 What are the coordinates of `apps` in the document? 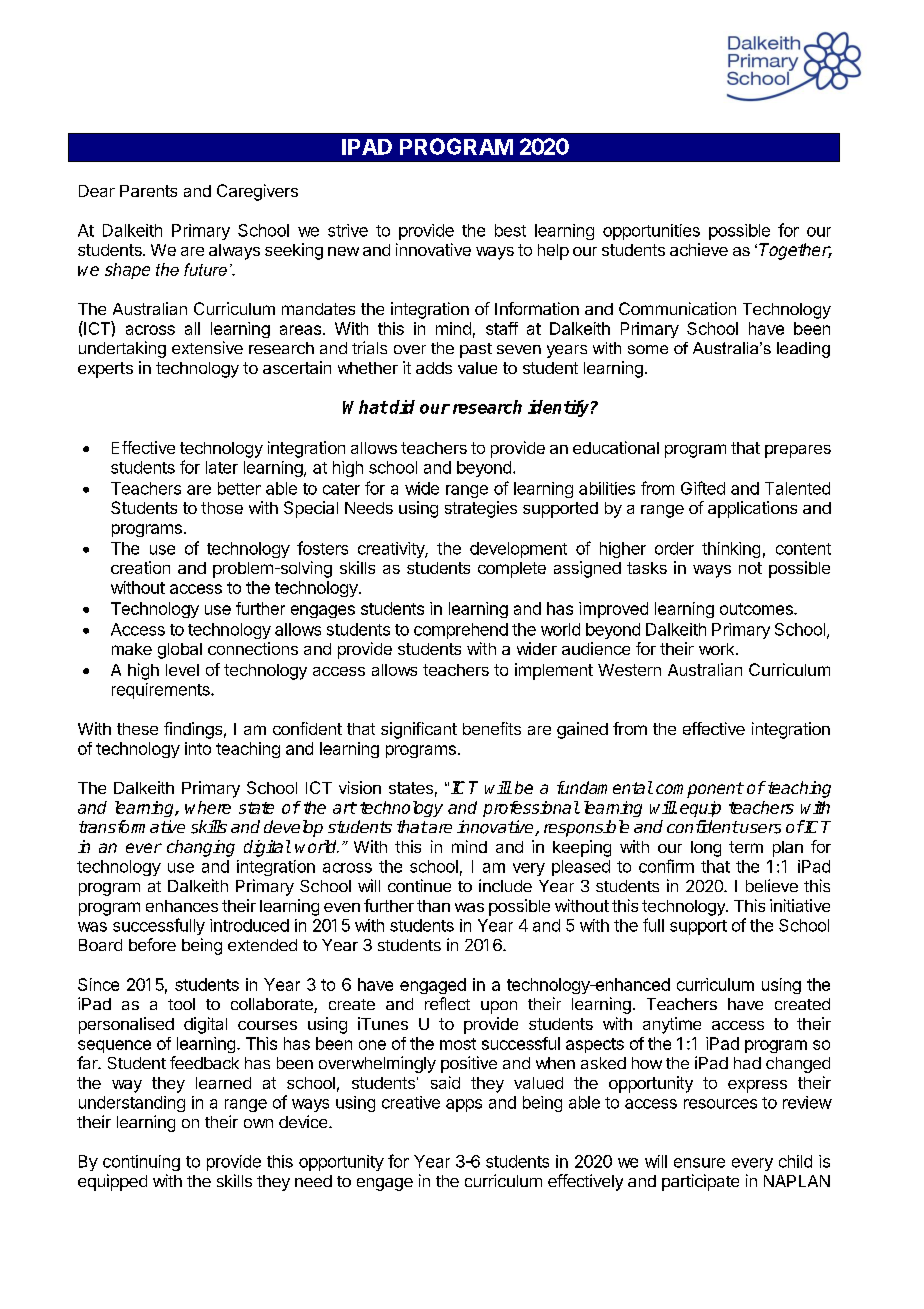 It's located at (464, 1105).
